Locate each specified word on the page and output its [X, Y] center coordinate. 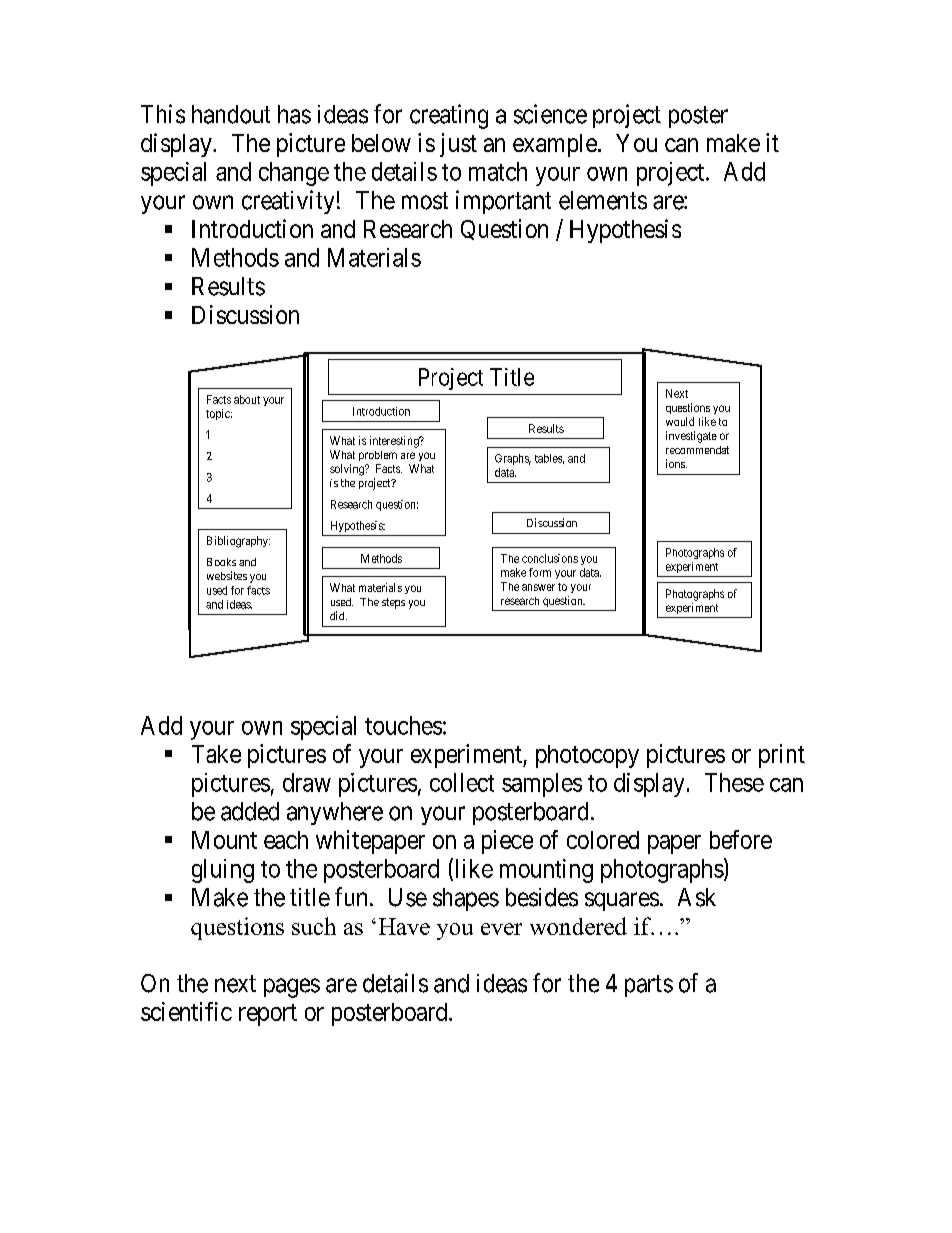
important [503, 202]
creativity [288, 202]
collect [462, 782]
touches [403, 725]
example [555, 145]
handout [231, 114]
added [250, 811]
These [734, 782]
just [458, 145]
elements [603, 200]
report [268, 1015]
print [782, 756]
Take [216, 754]
